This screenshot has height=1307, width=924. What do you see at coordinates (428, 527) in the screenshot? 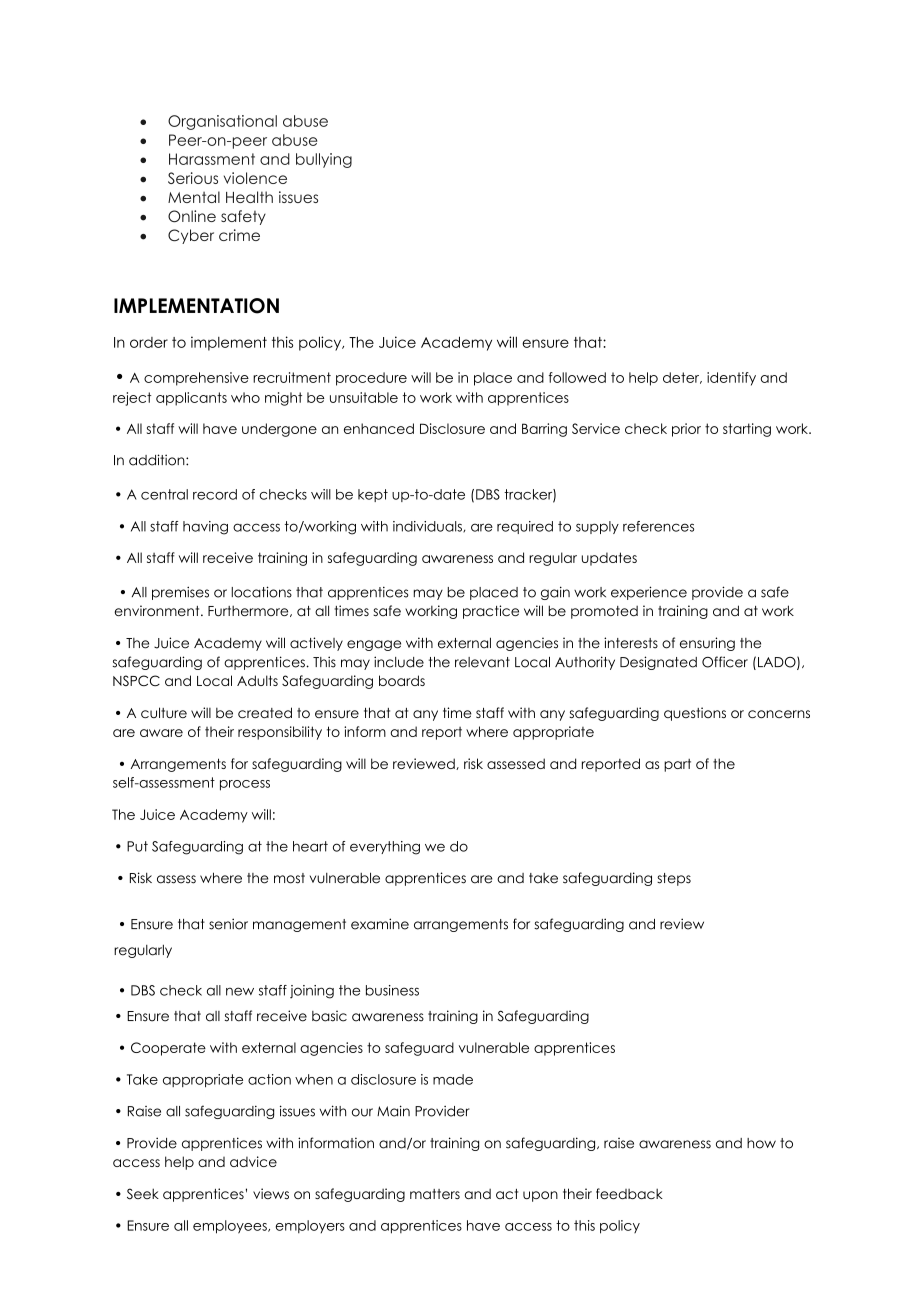
I see `individuals` at bounding box center [428, 527].
